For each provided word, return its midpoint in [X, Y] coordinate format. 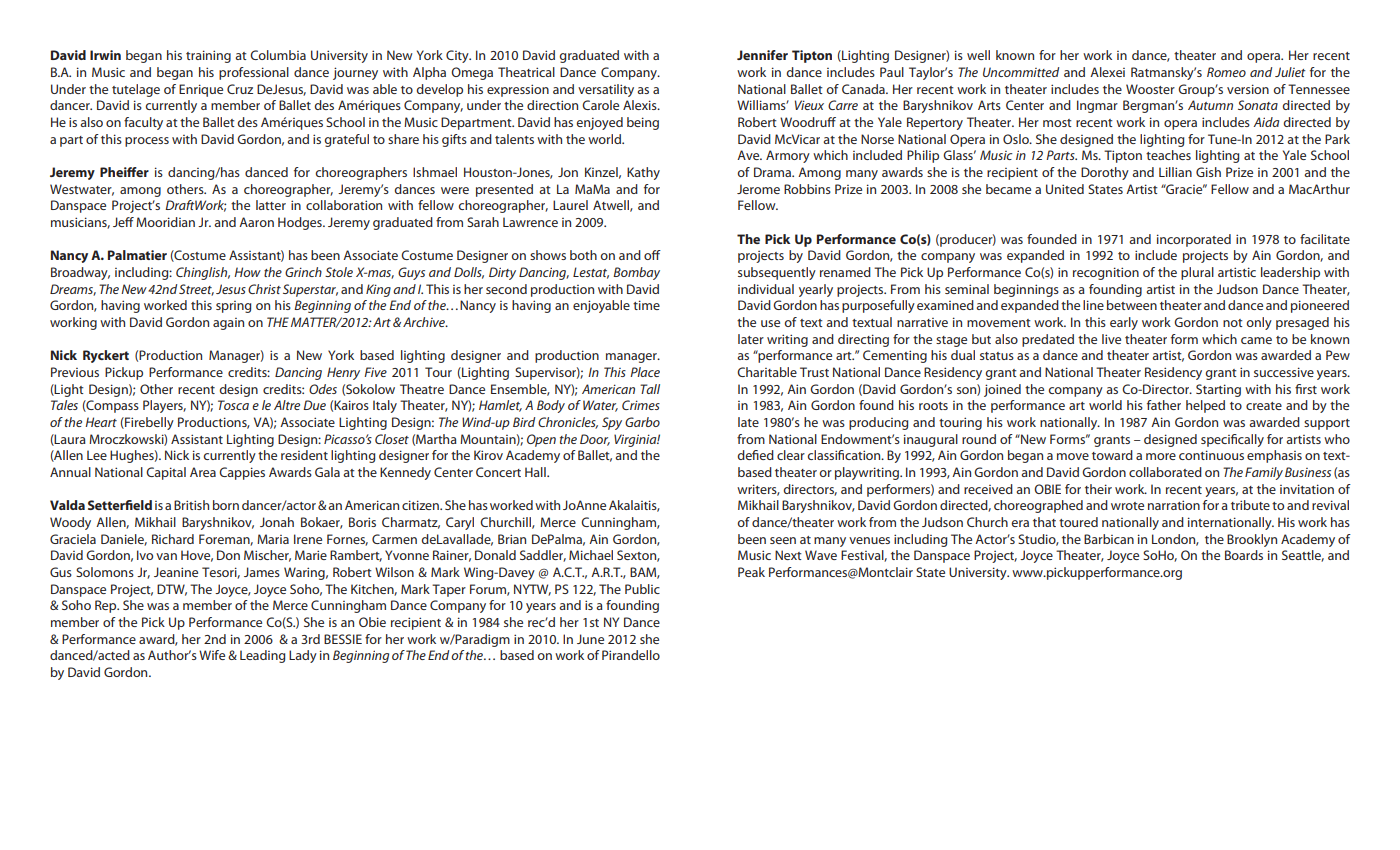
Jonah [277, 522]
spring [233, 307]
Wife [212, 655]
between [1132, 305]
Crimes [641, 405]
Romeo [1226, 72]
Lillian [1175, 172]
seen [783, 540]
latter [271, 205]
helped [1205, 406]
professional [254, 73]
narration [1174, 505]
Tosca [233, 405]
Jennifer [762, 55]
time [646, 305]
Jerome [758, 189]
